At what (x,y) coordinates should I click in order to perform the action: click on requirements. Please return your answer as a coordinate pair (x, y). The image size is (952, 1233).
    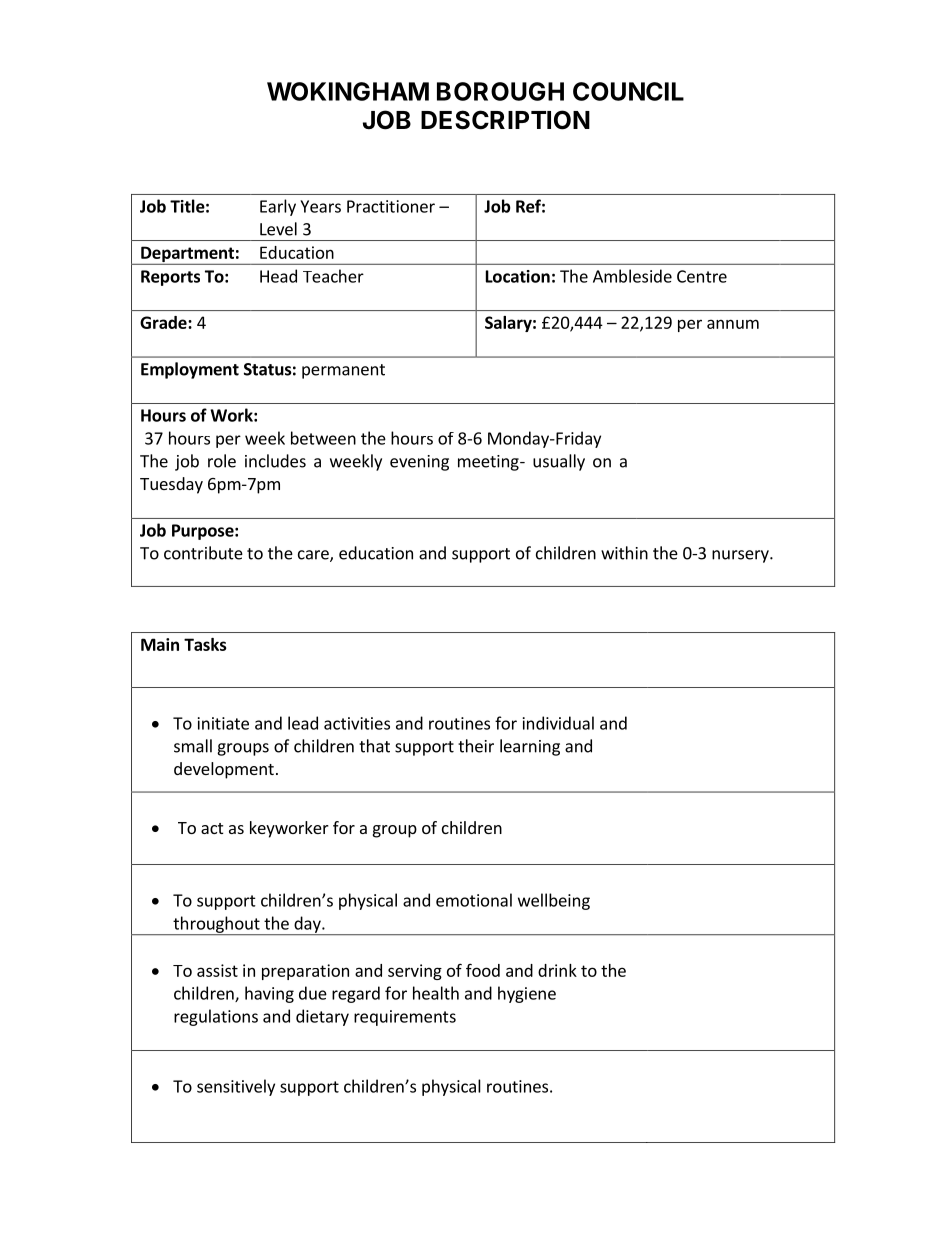
    Looking at the image, I should click on (405, 1018).
